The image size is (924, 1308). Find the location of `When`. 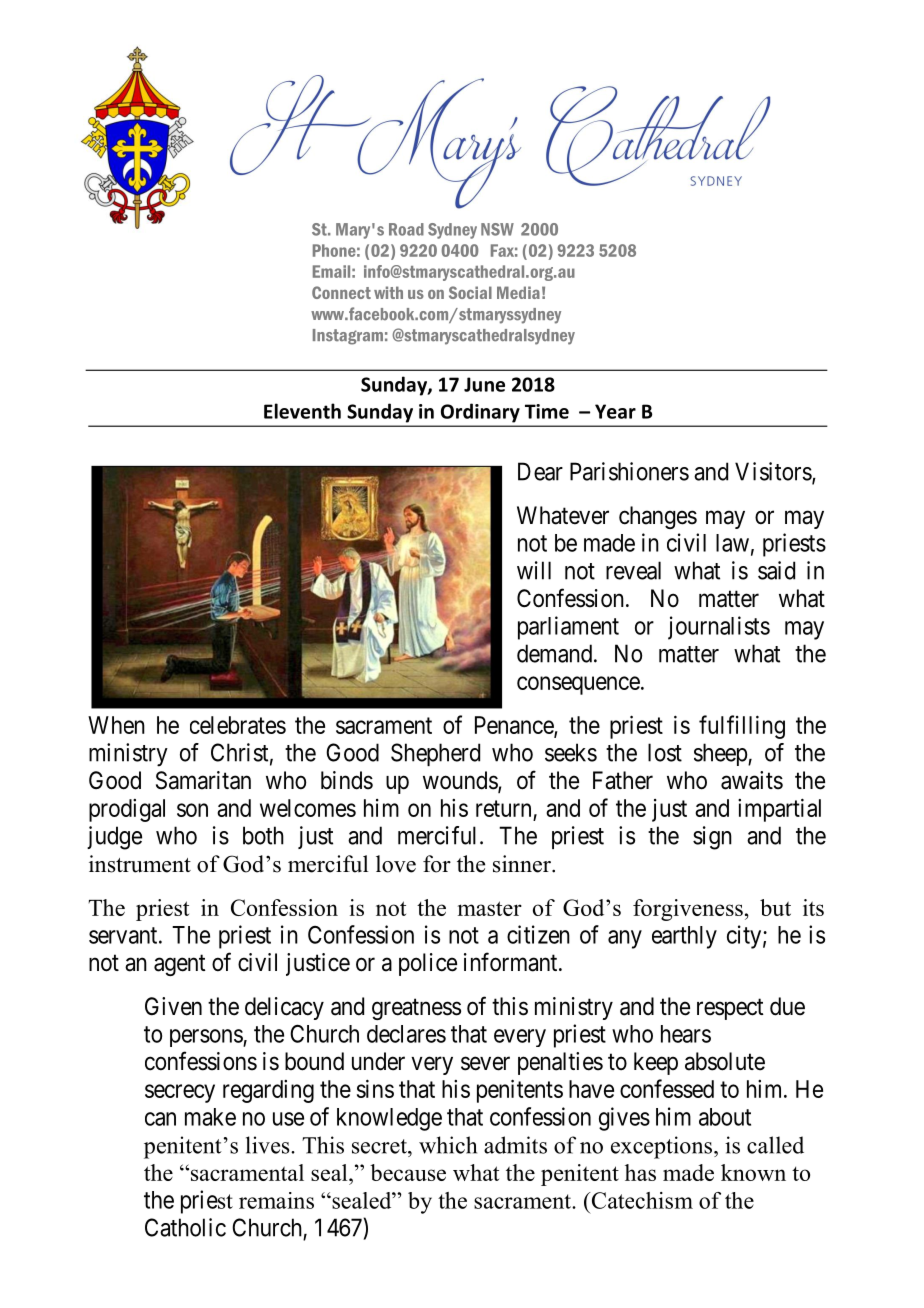

When is located at coordinates (116, 725).
